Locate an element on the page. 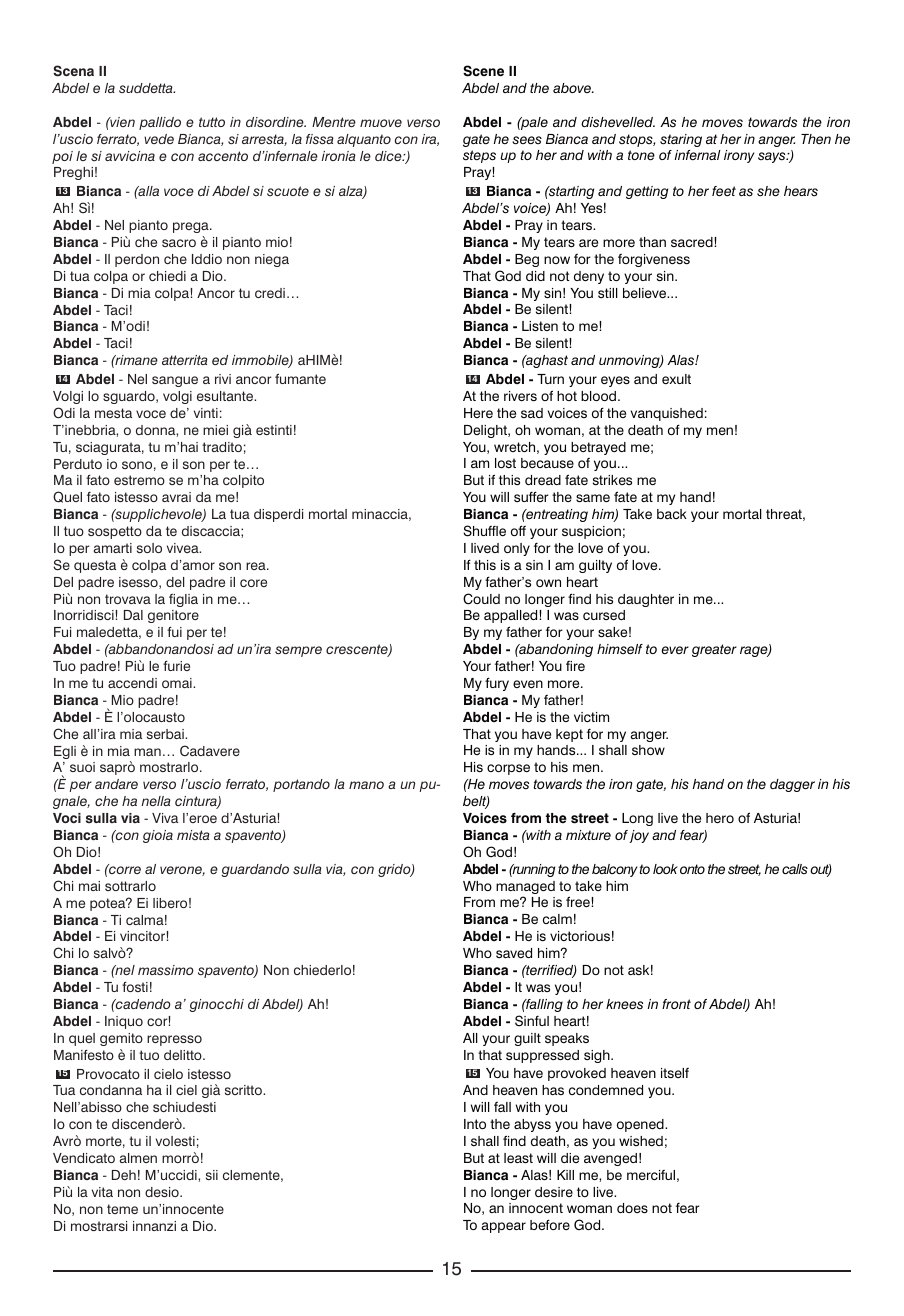  staring is located at coordinates (681, 140).
